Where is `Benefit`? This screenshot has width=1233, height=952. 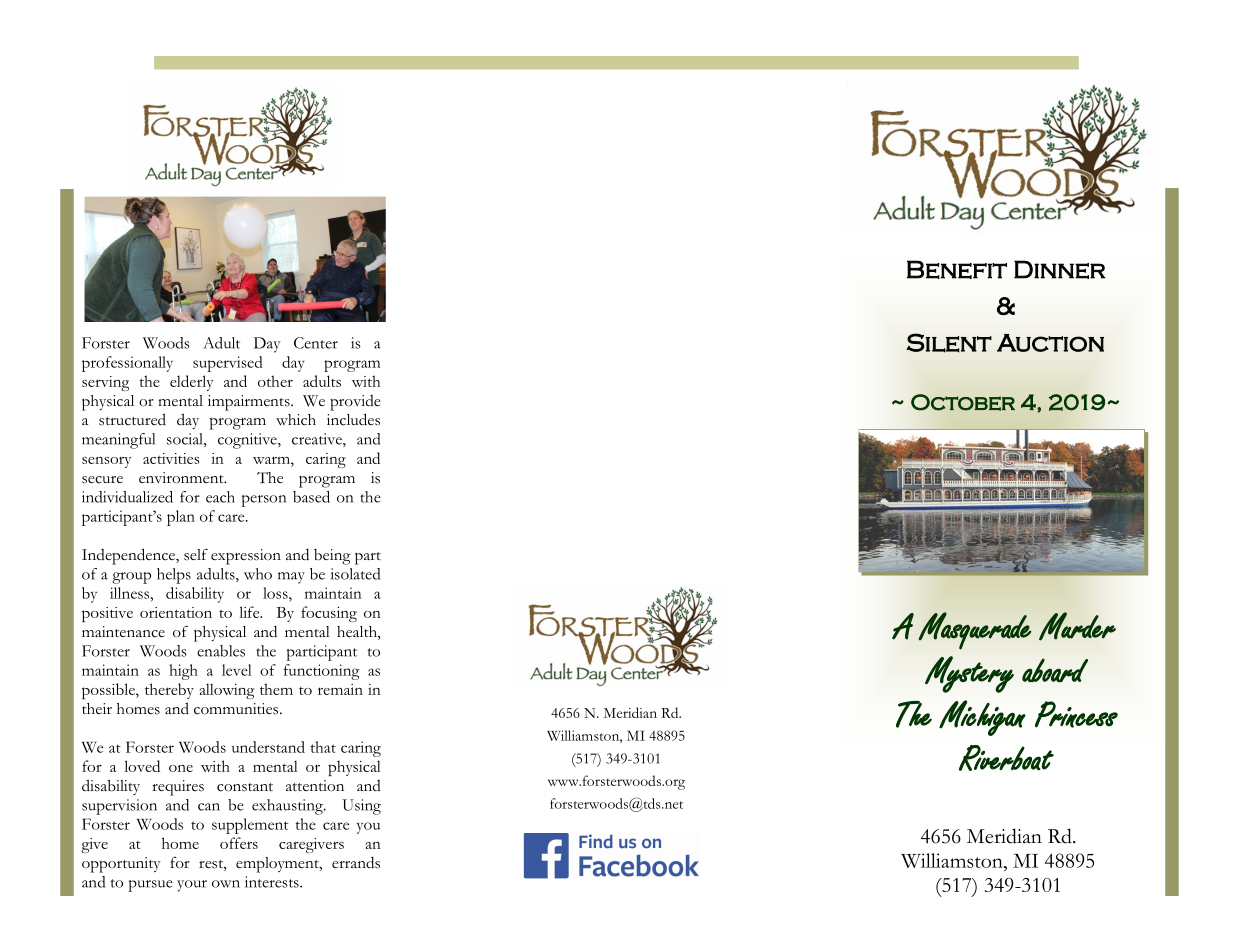 Benefit is located at coordinates (957, 269).
